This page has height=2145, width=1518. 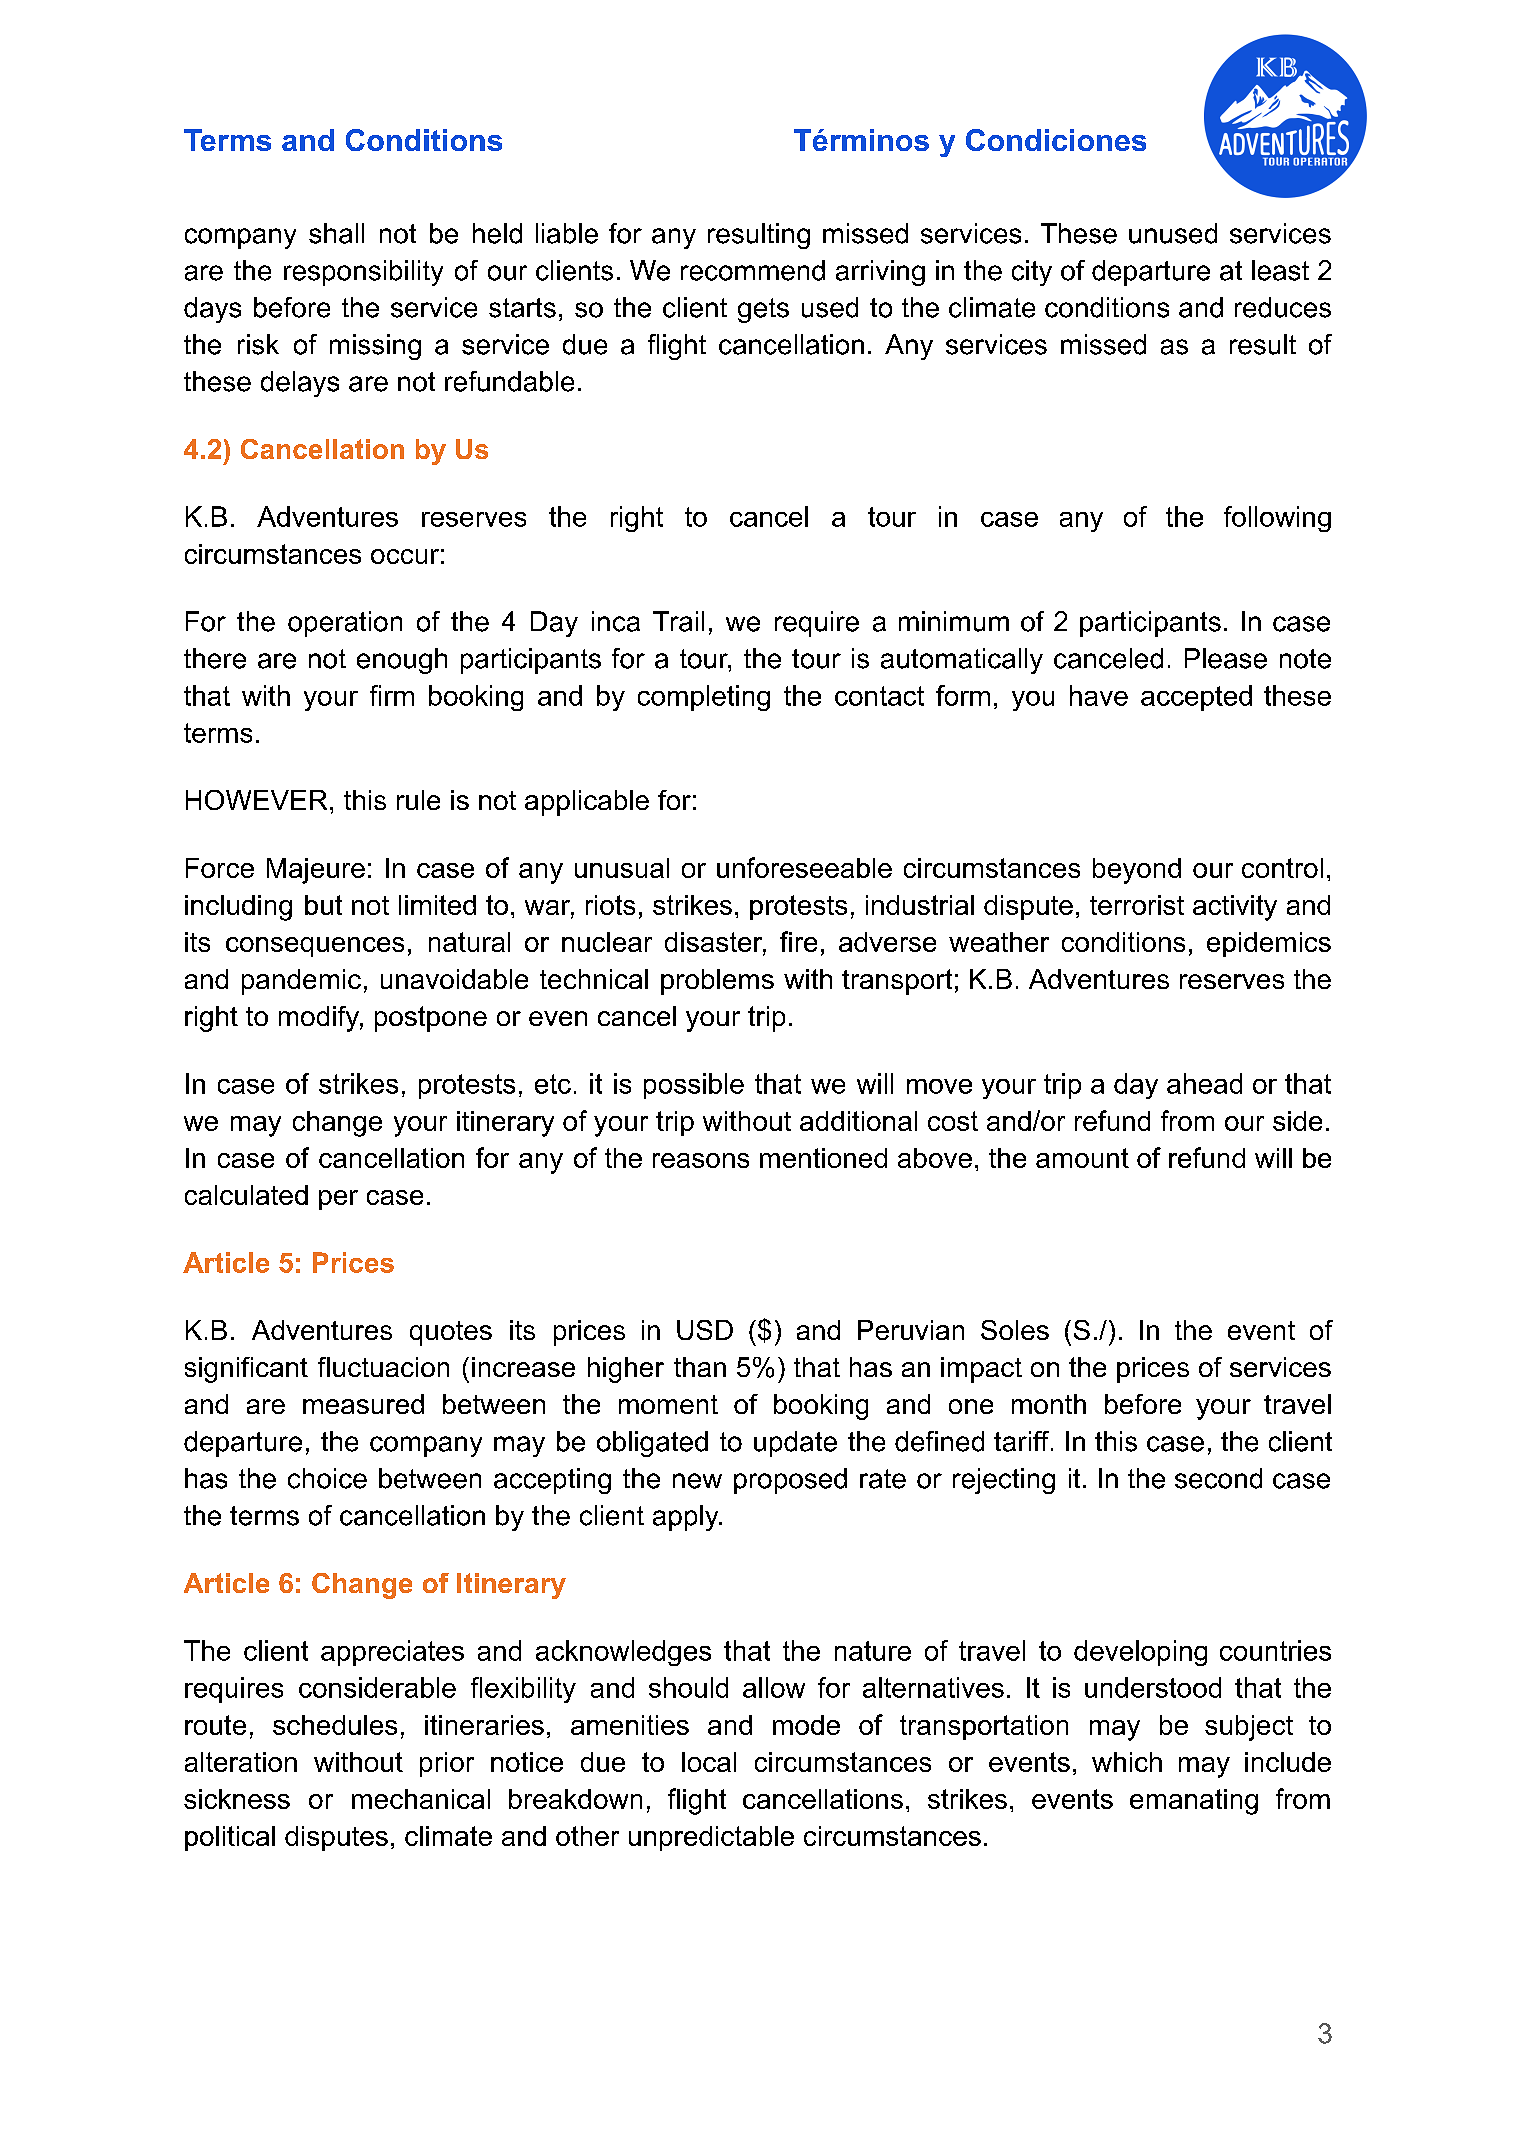 I want to click on completing, so click(x=704, y=698).
